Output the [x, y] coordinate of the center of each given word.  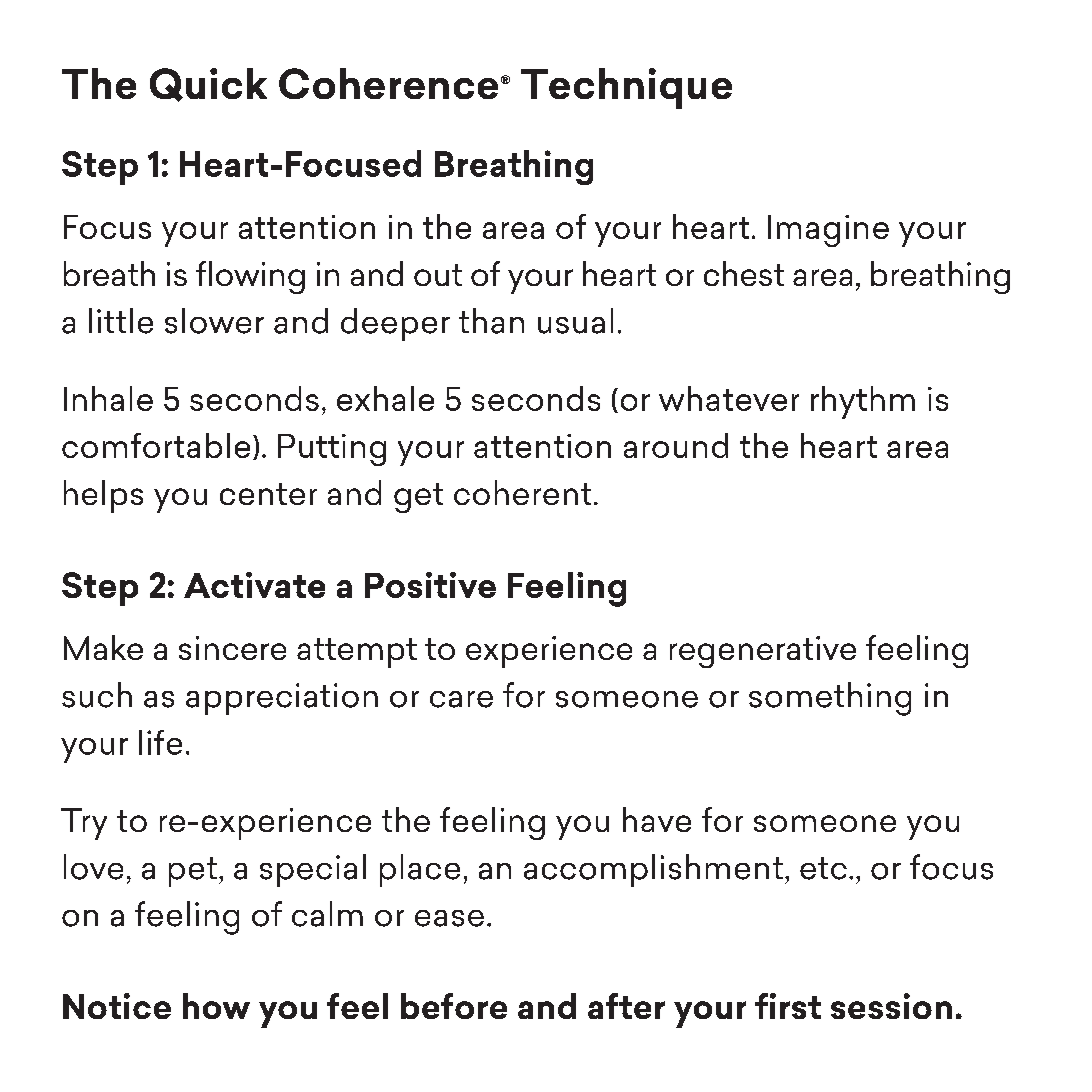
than [491, 321]
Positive [430, 585]
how [216, 1006]
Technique [626, 88]
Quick [208, 85]
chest [744, 273]
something [830, 699]
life [160, 742]
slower [214, 321]
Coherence [388, 83]
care [461, 699]
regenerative [763, 652]
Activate [254, 585]
